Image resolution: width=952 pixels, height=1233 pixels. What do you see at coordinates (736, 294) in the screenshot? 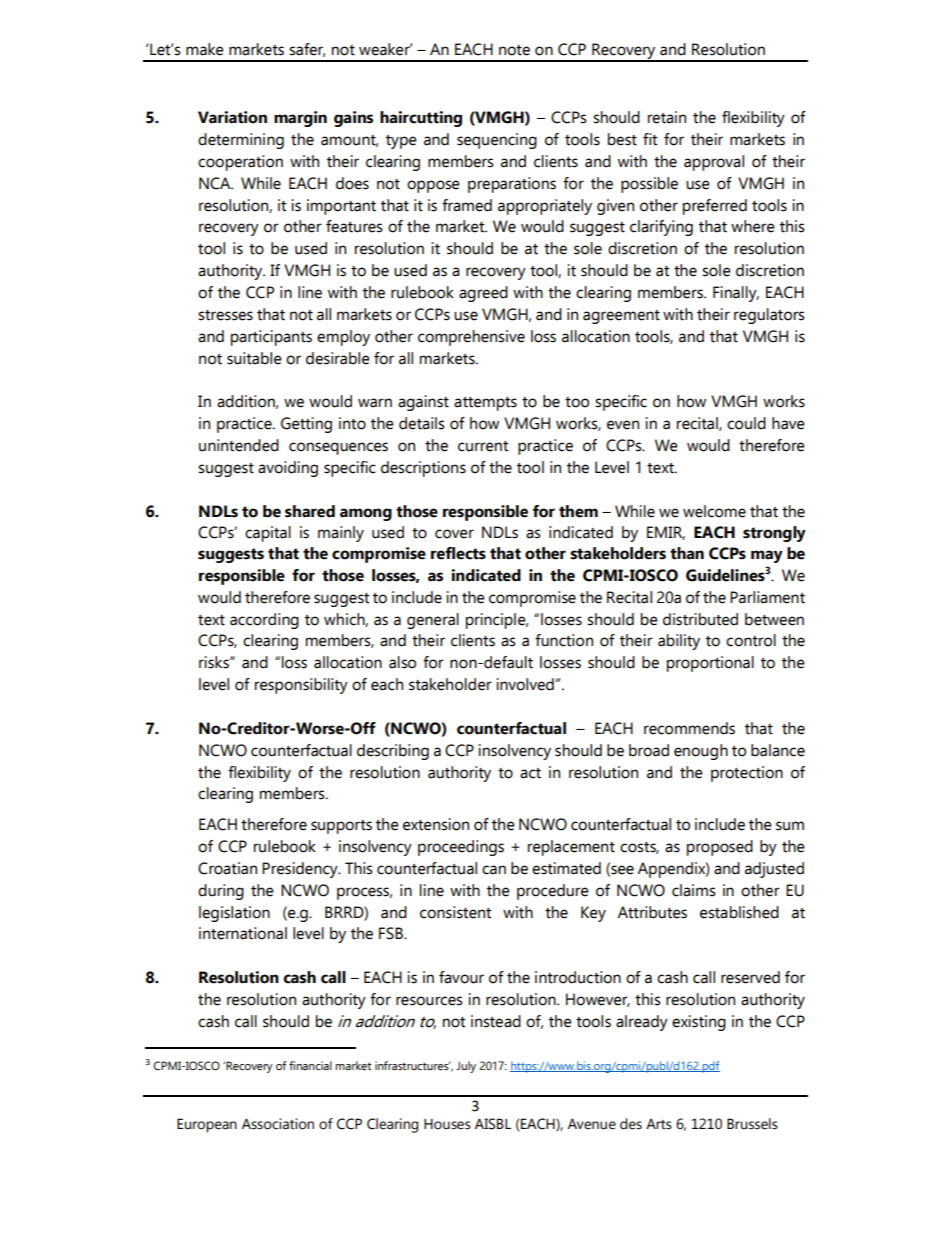
I see `Finally` at bounding box center [736, 294].
